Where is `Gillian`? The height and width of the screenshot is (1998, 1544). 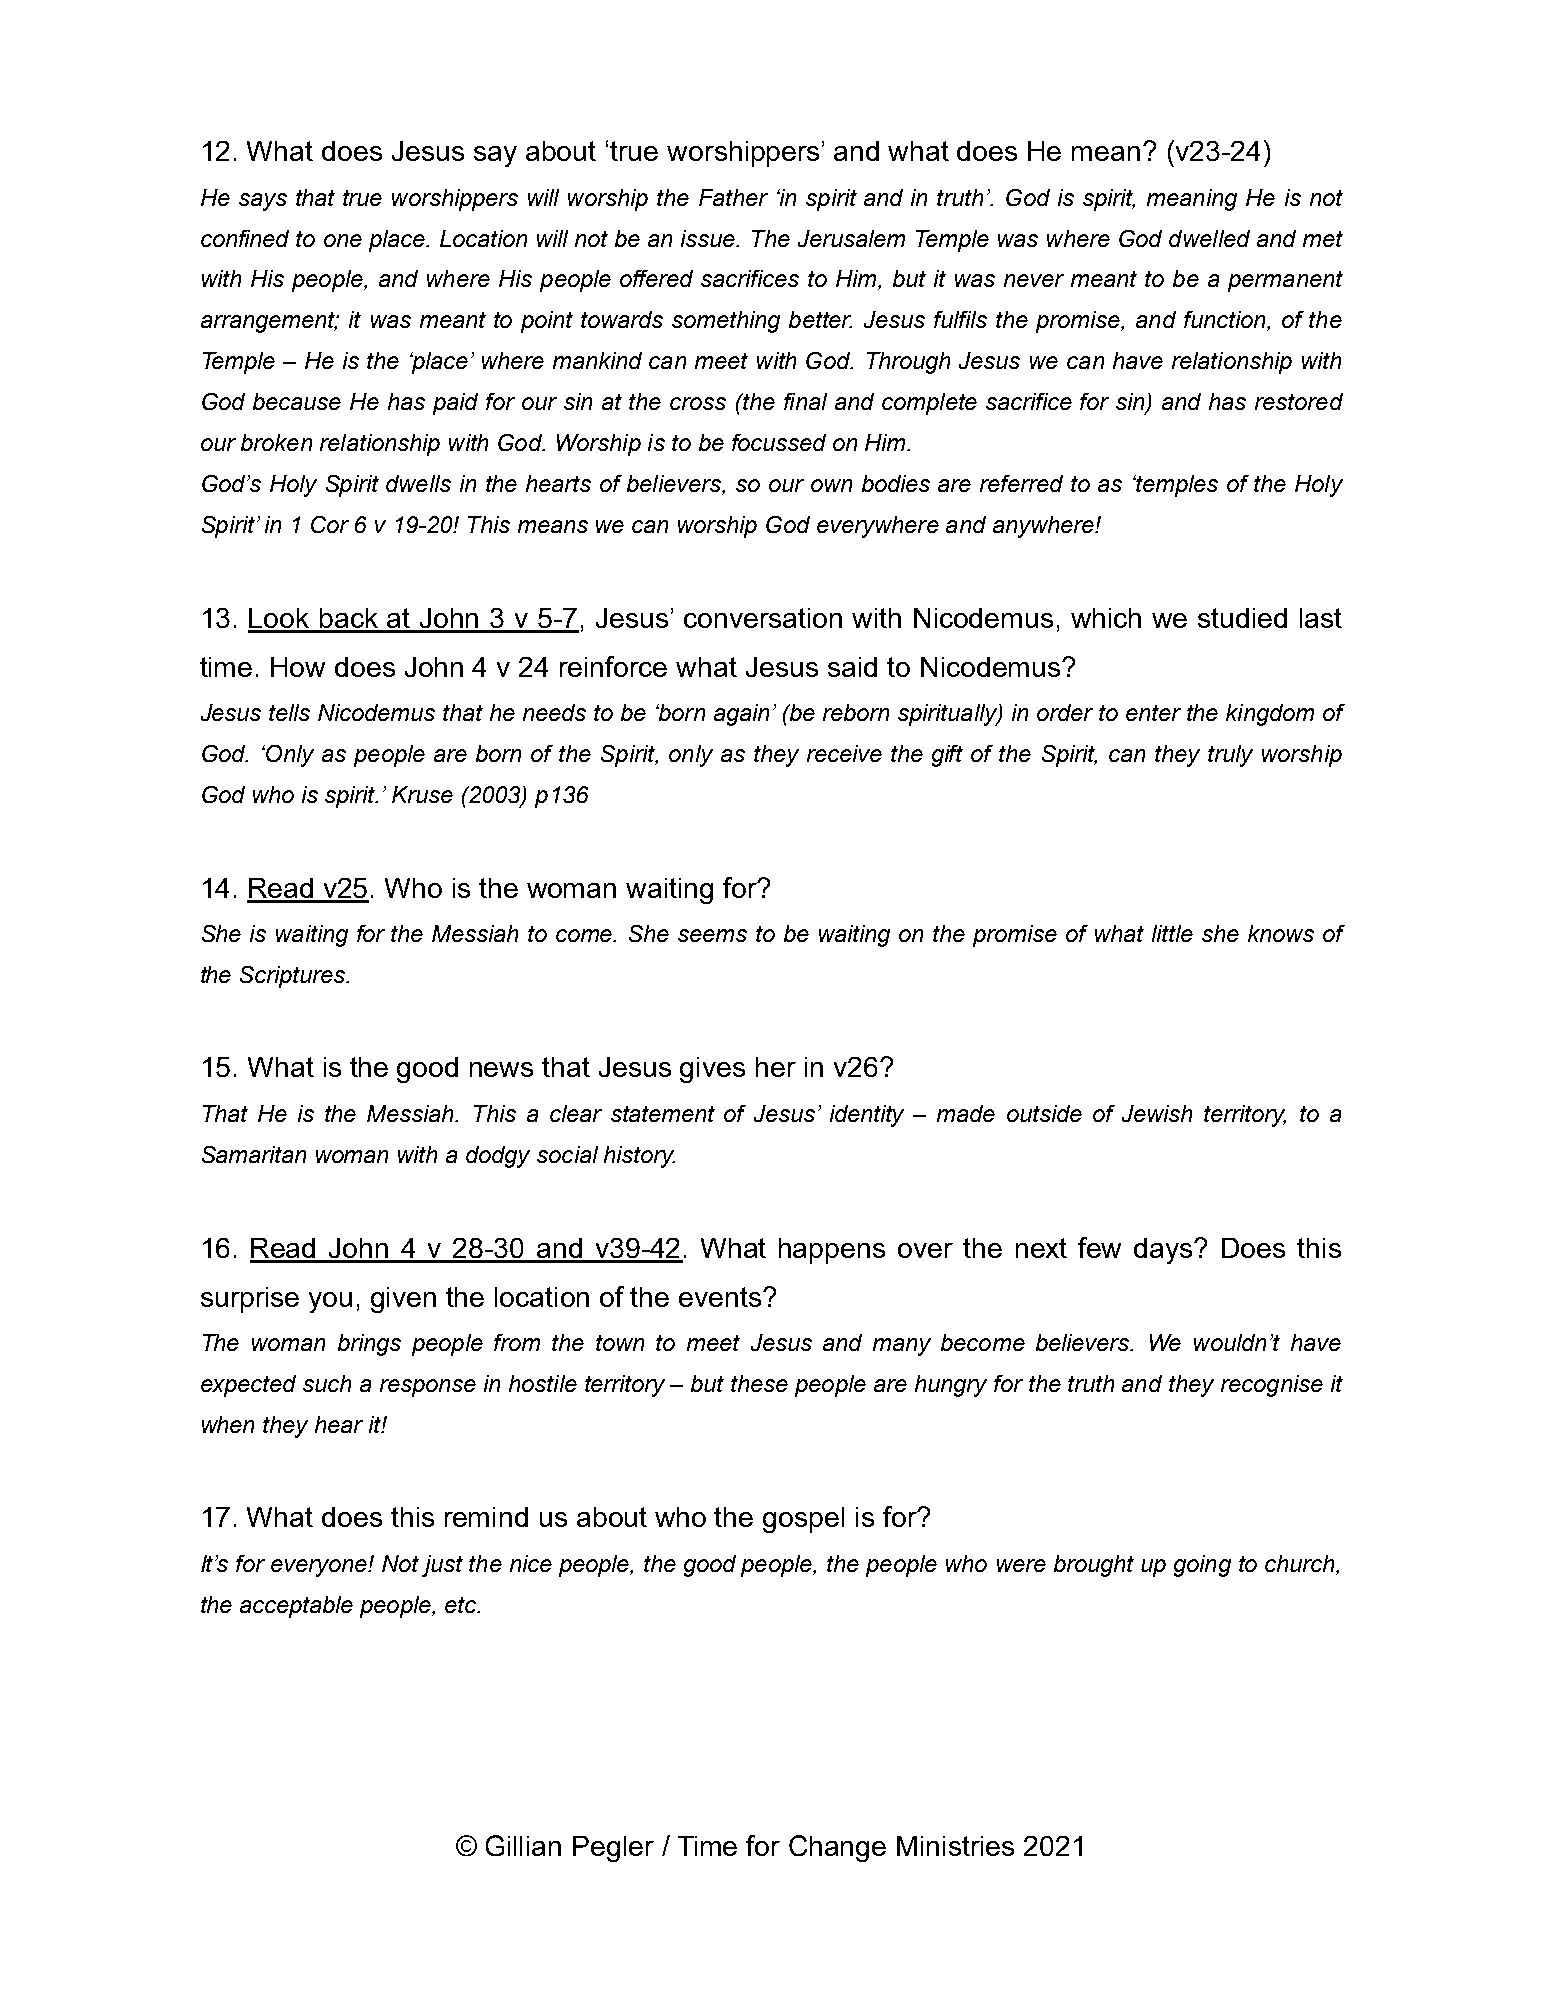
Gillian is located at coordinates (523, 1845).
